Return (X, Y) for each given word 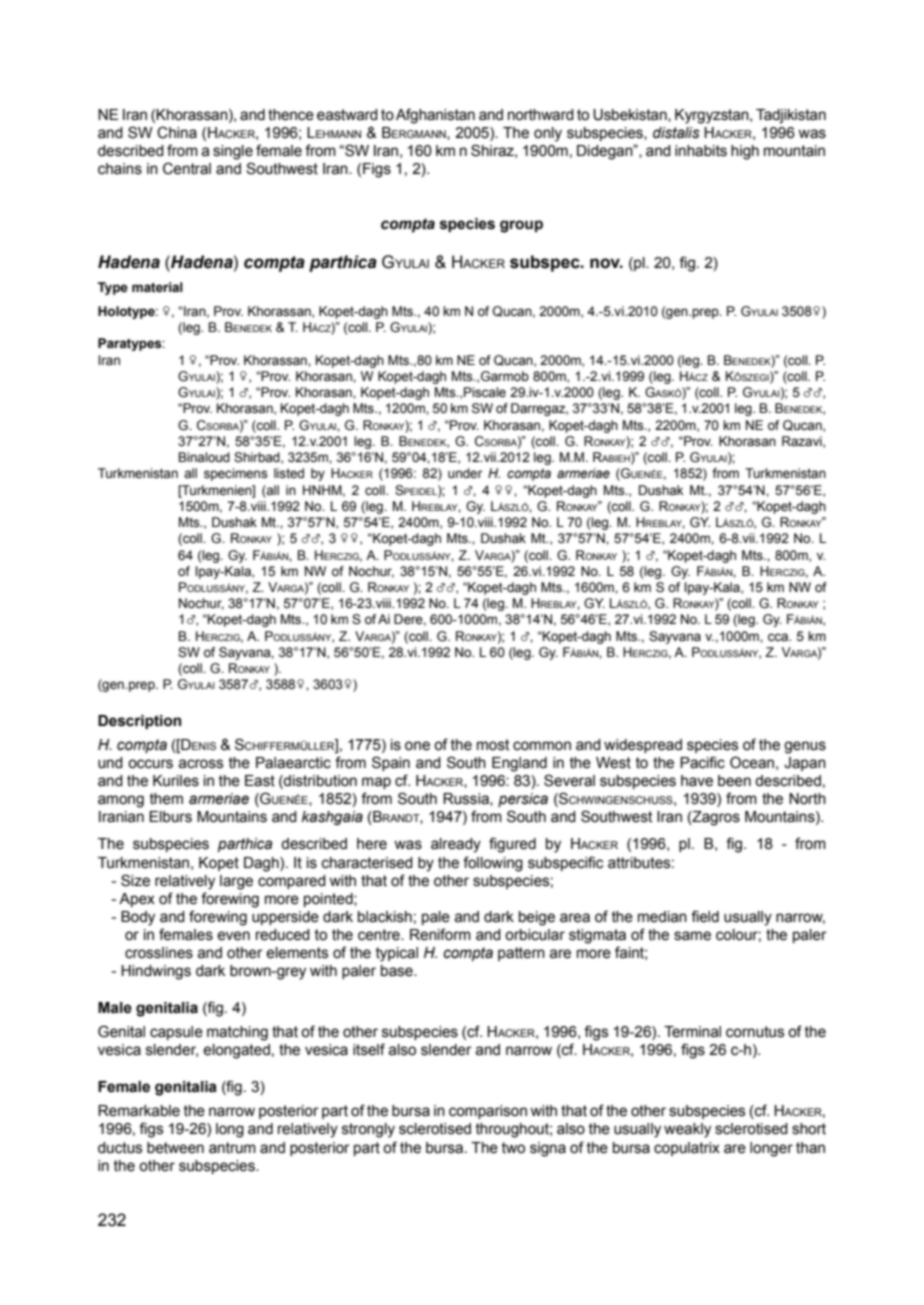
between (175, 1148)
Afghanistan (435, 116)
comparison (488, 1112)
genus (805, 747)
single (233, 152)
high (745, 152)
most (493, 745)
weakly (687, 1130)
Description (139, 722)
